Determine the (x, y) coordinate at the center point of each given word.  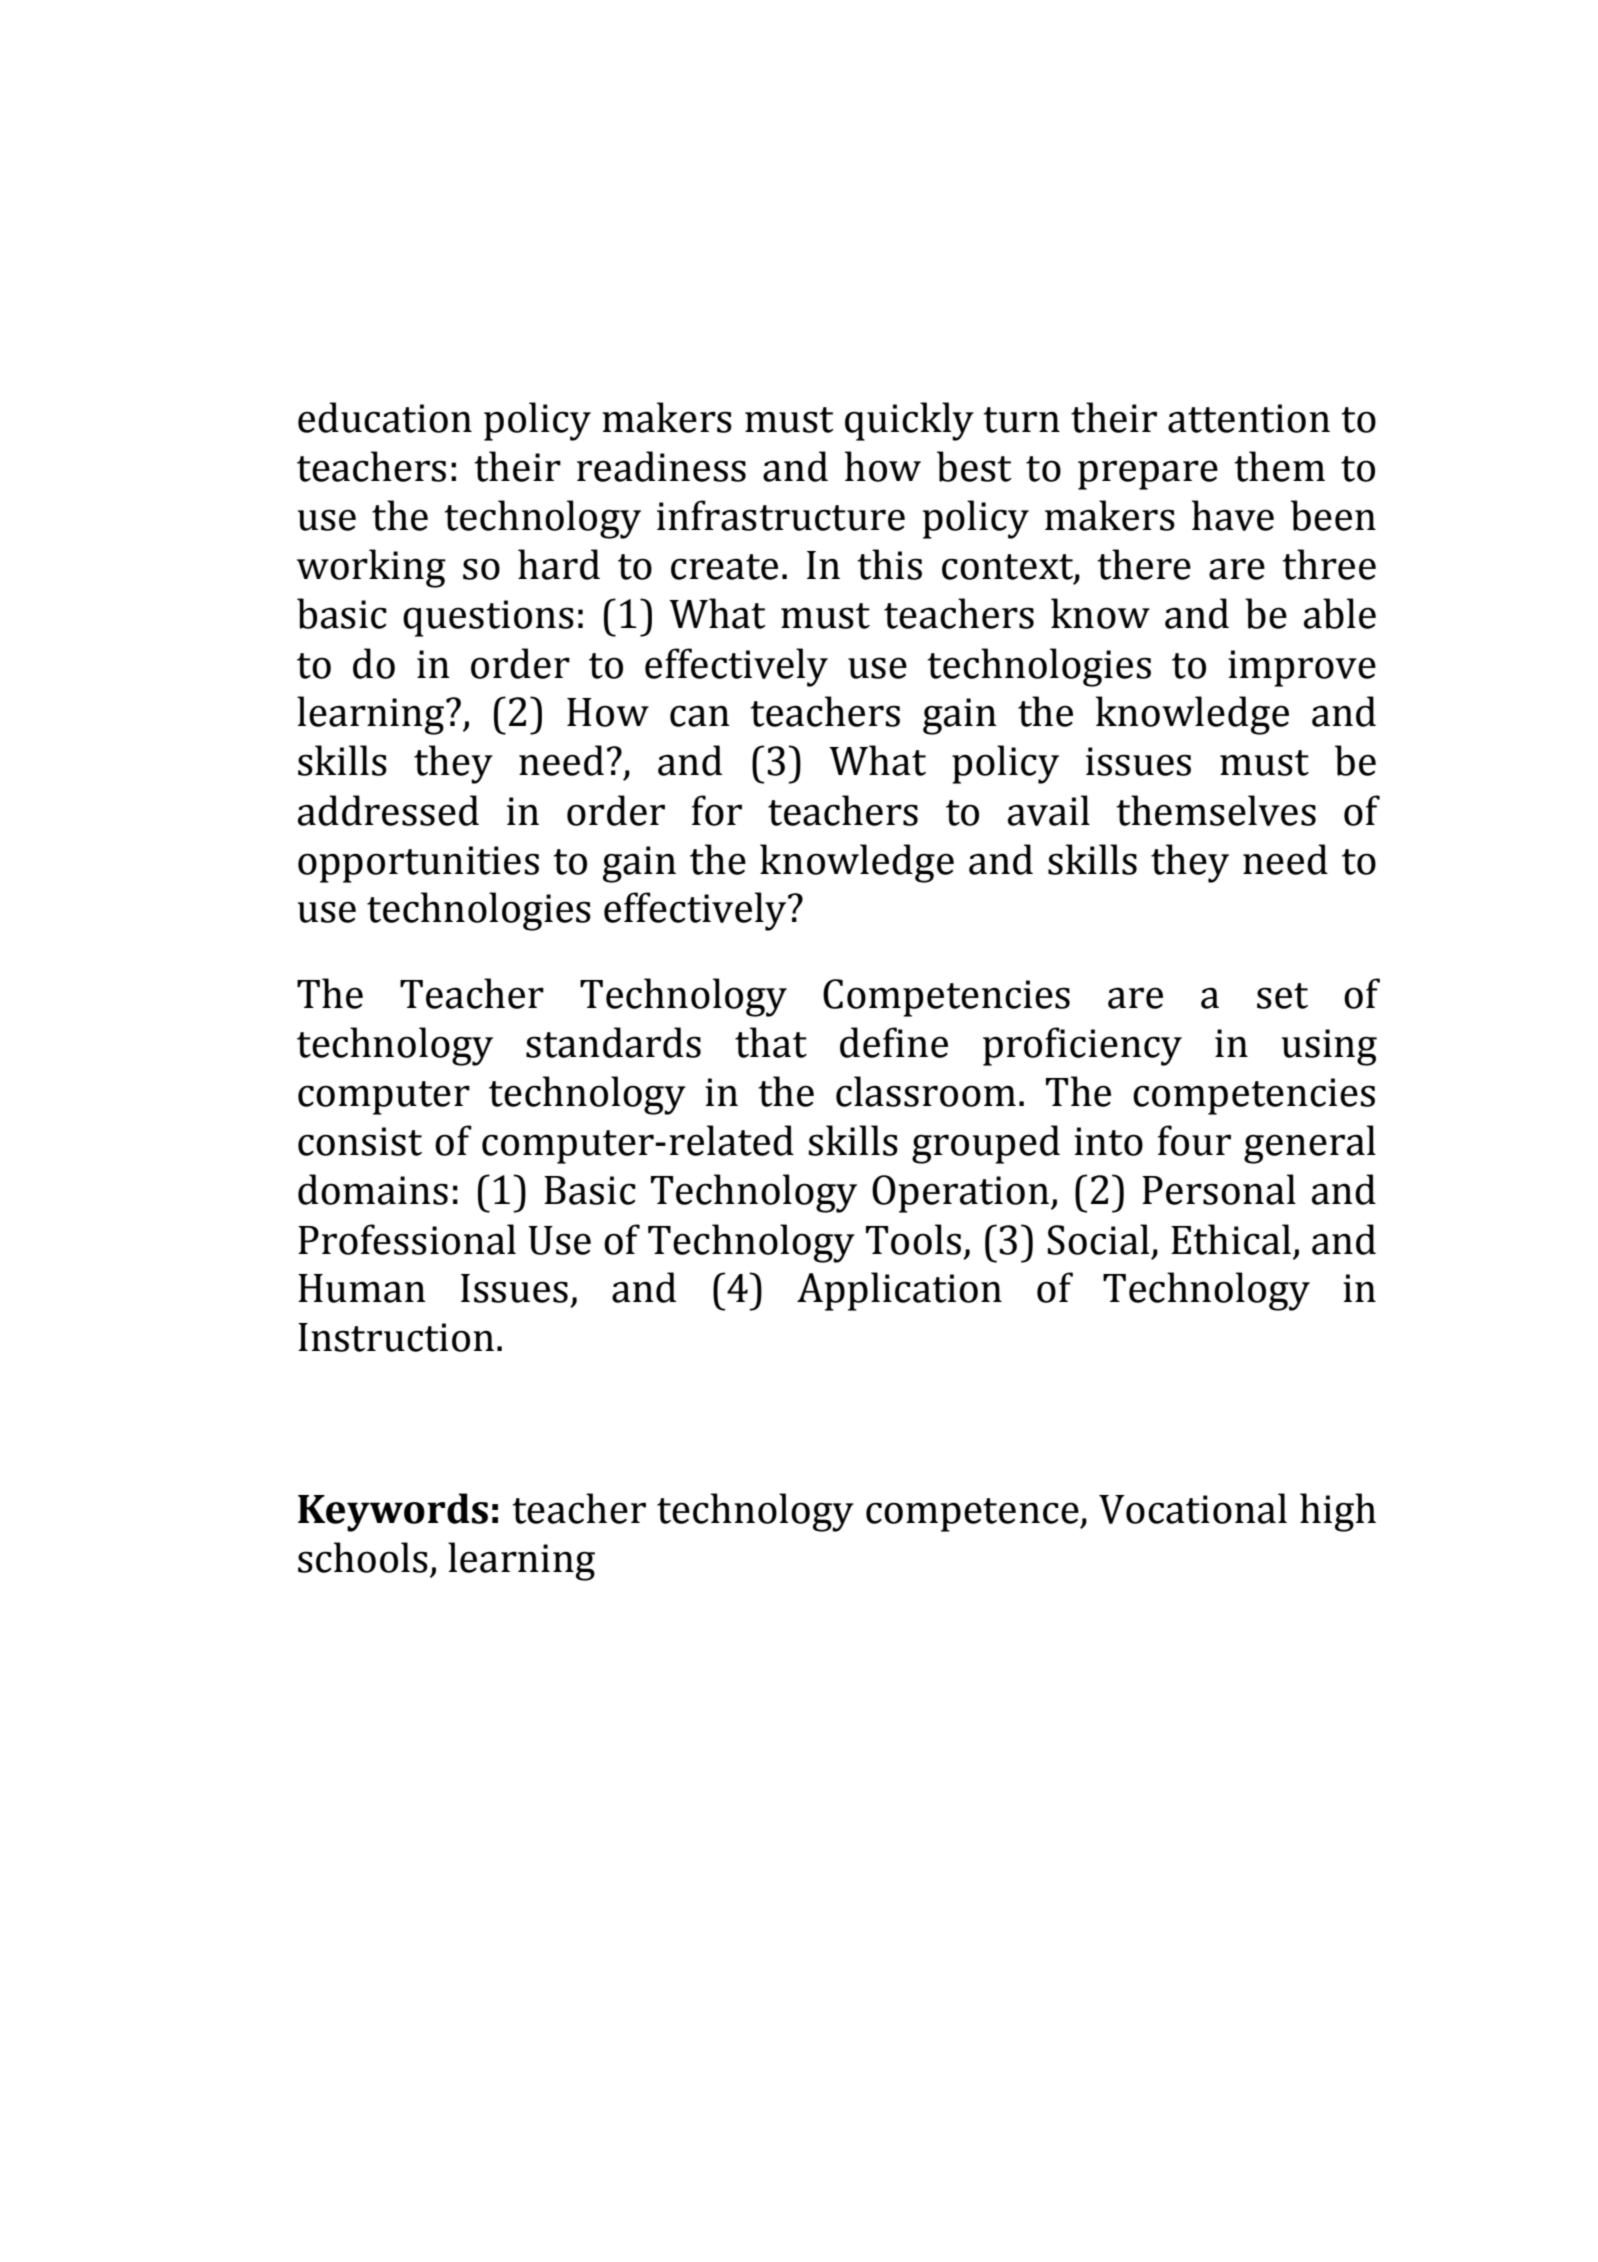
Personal (1219, 1189)
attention (1249, 418)
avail (1049, 810)
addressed (388, 810)
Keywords (393, 1512)
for (717, 810)
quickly (909, 421)
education (385, 417)
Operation (960, 1194)
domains (373, 1189)
